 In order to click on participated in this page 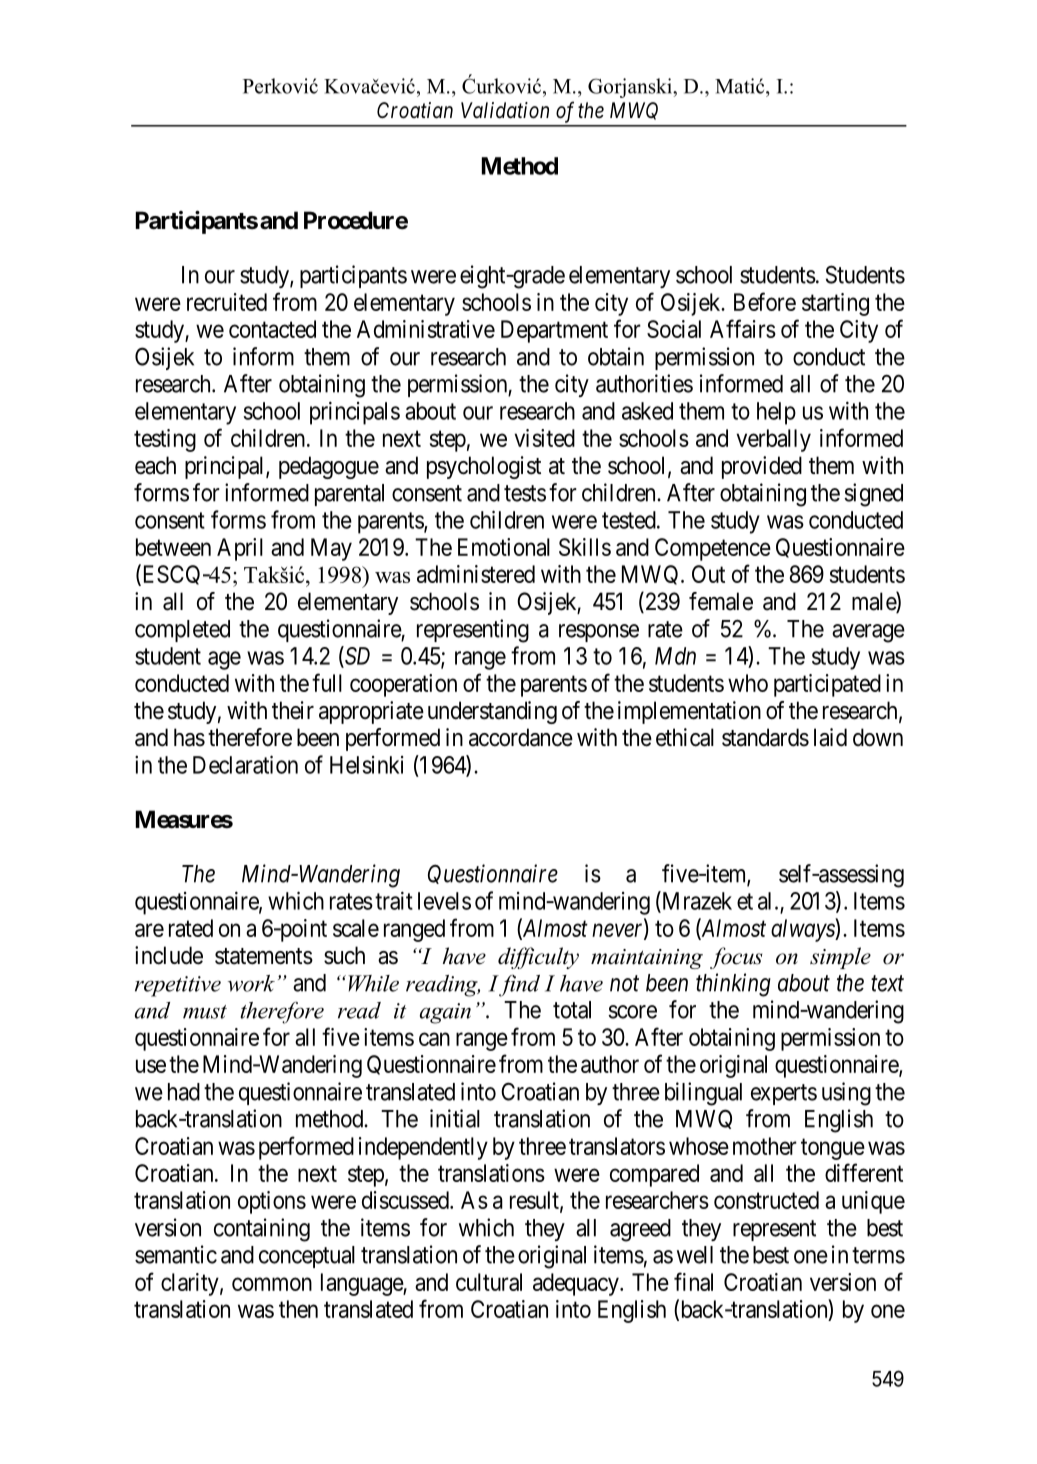, I will do `click(827, 685)`.
